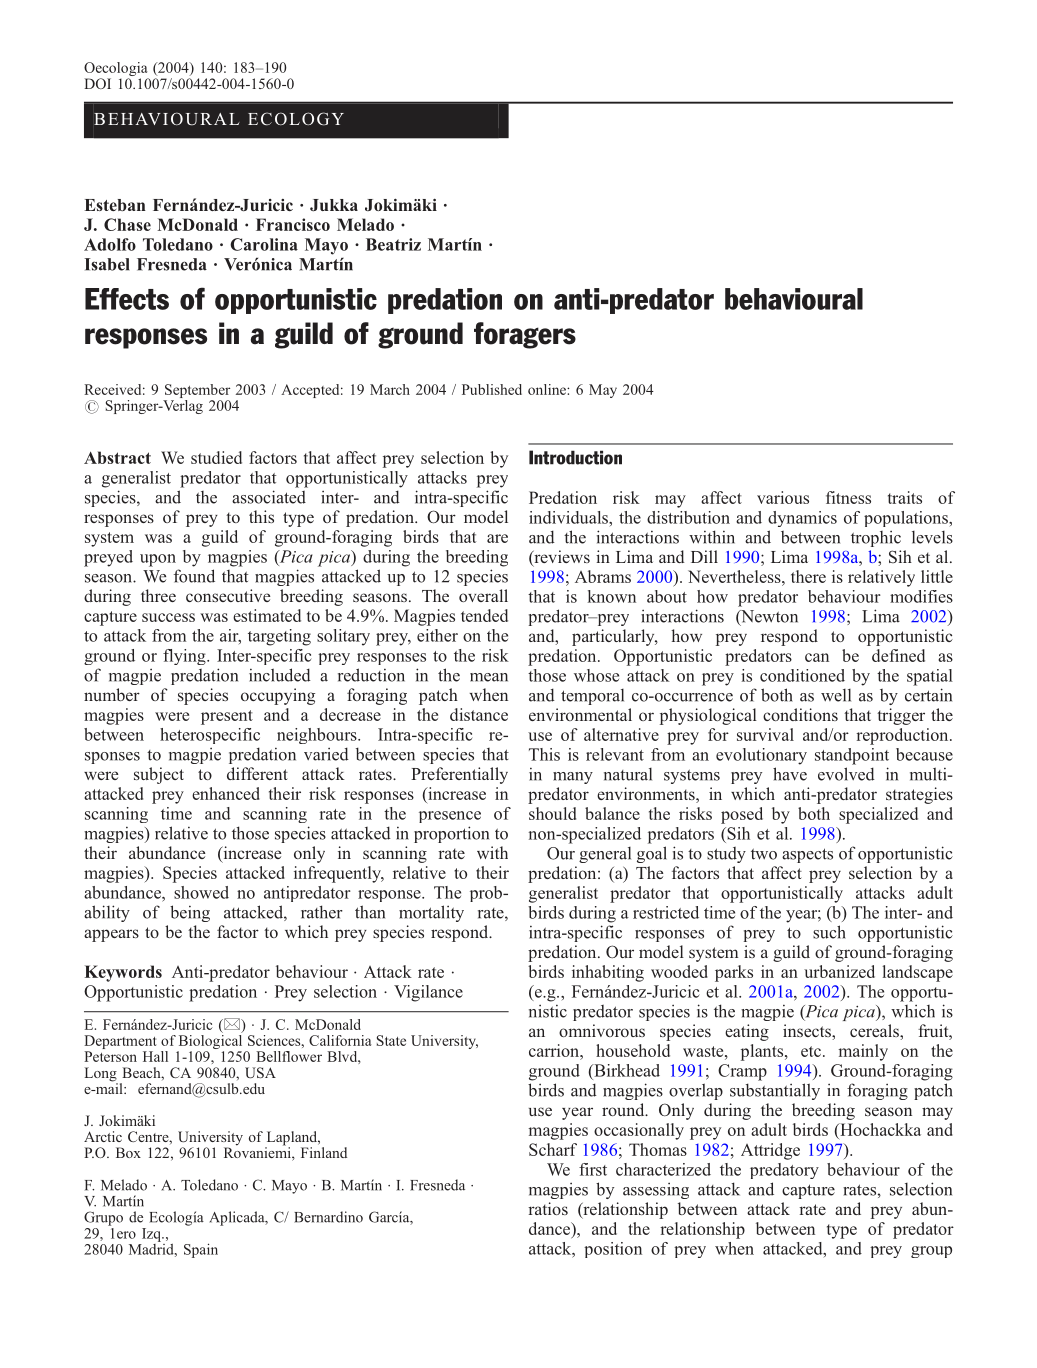 This screenshot has height=1368, width=1037. I want to click on DOI, so click(97, 83).
